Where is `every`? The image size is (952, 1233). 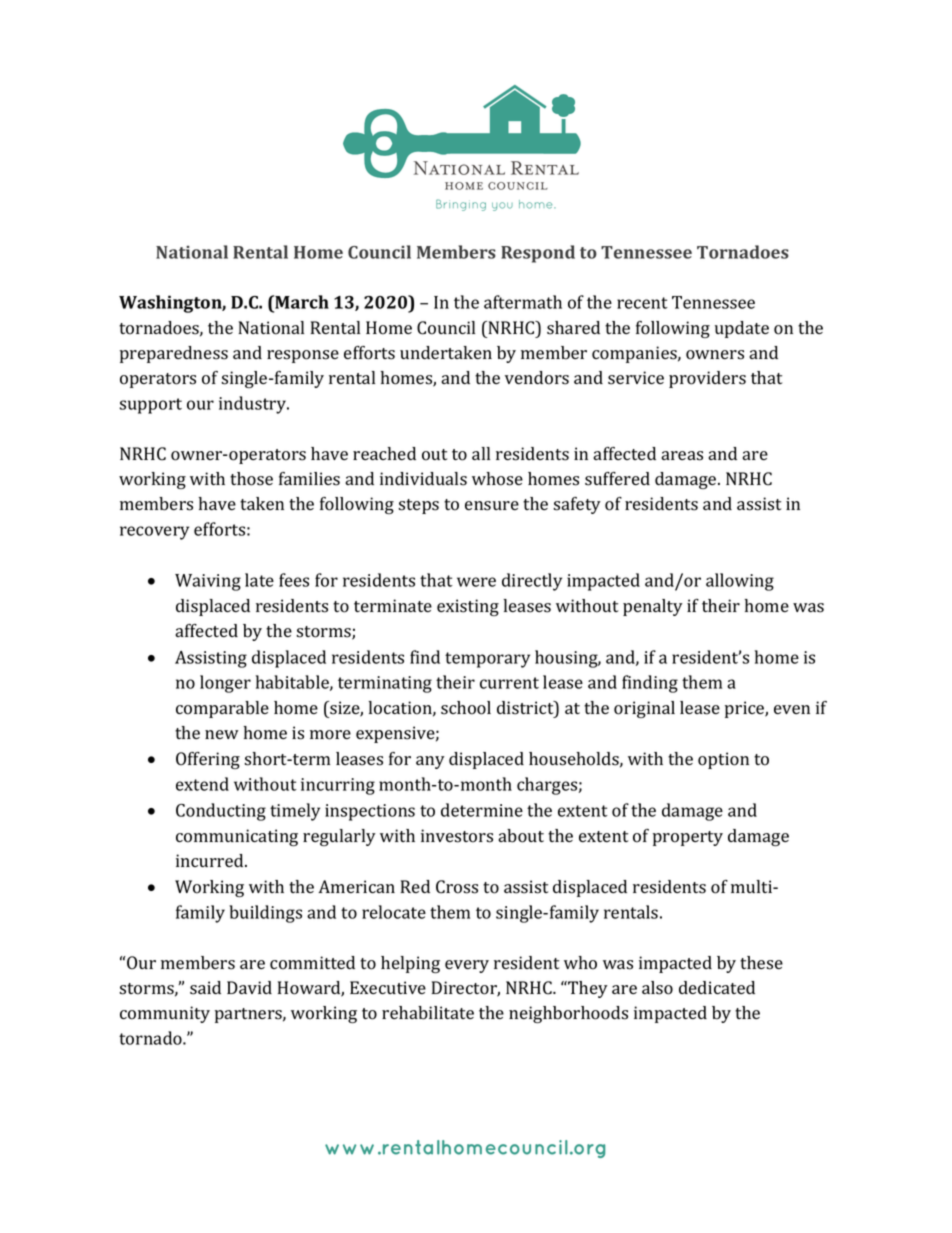 every is located at coordinates (467, 966).
